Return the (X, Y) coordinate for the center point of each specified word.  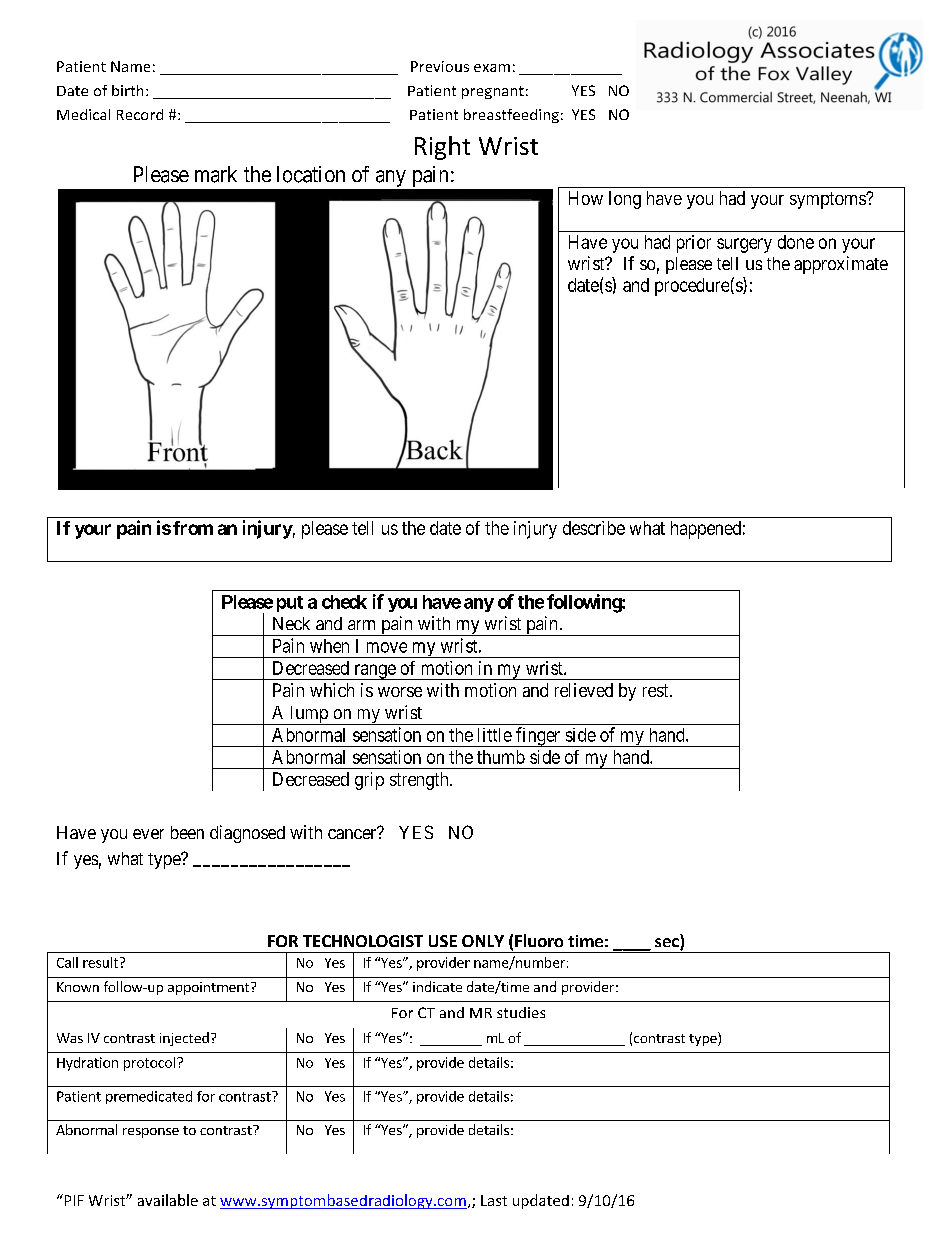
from (193, 528)
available (168, 1200)
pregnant (493, 92)
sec (668, 944)
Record (140, 114)
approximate (841, 265)
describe (594, 528)
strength (420, 781)
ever (148, 834)
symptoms (828, 200)
